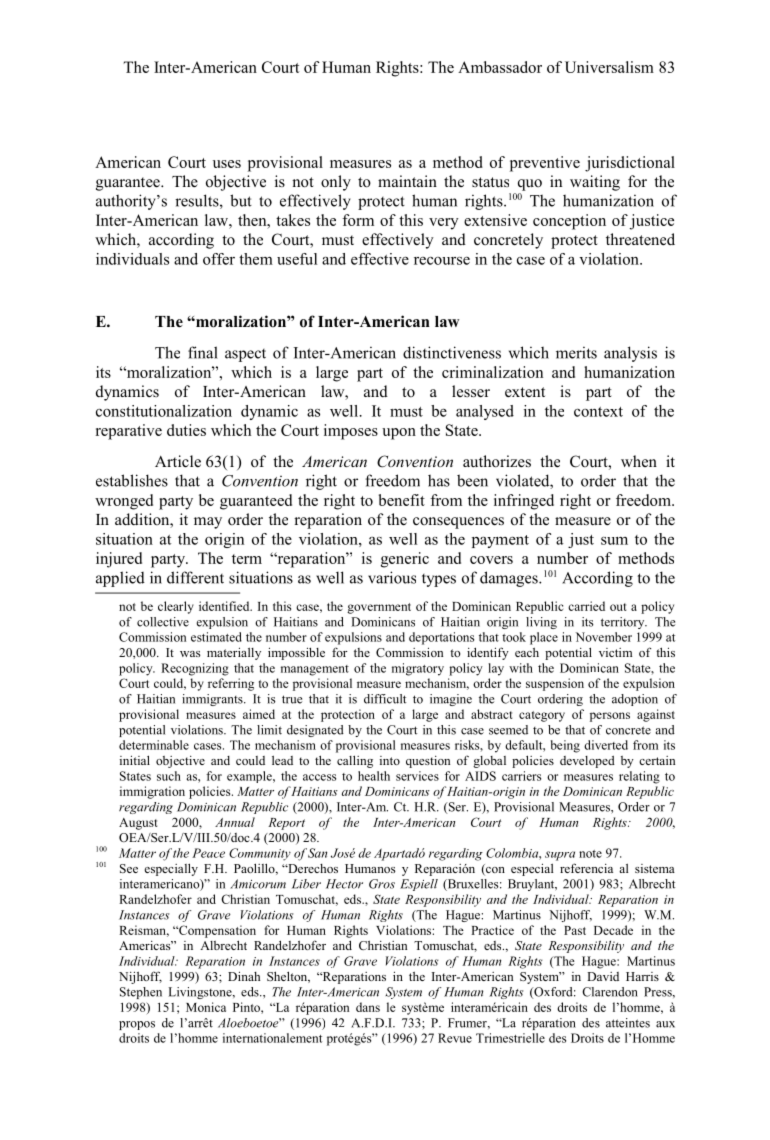 This page has height=1140, width=770. I want to click on difficult, so click(385, 699).
